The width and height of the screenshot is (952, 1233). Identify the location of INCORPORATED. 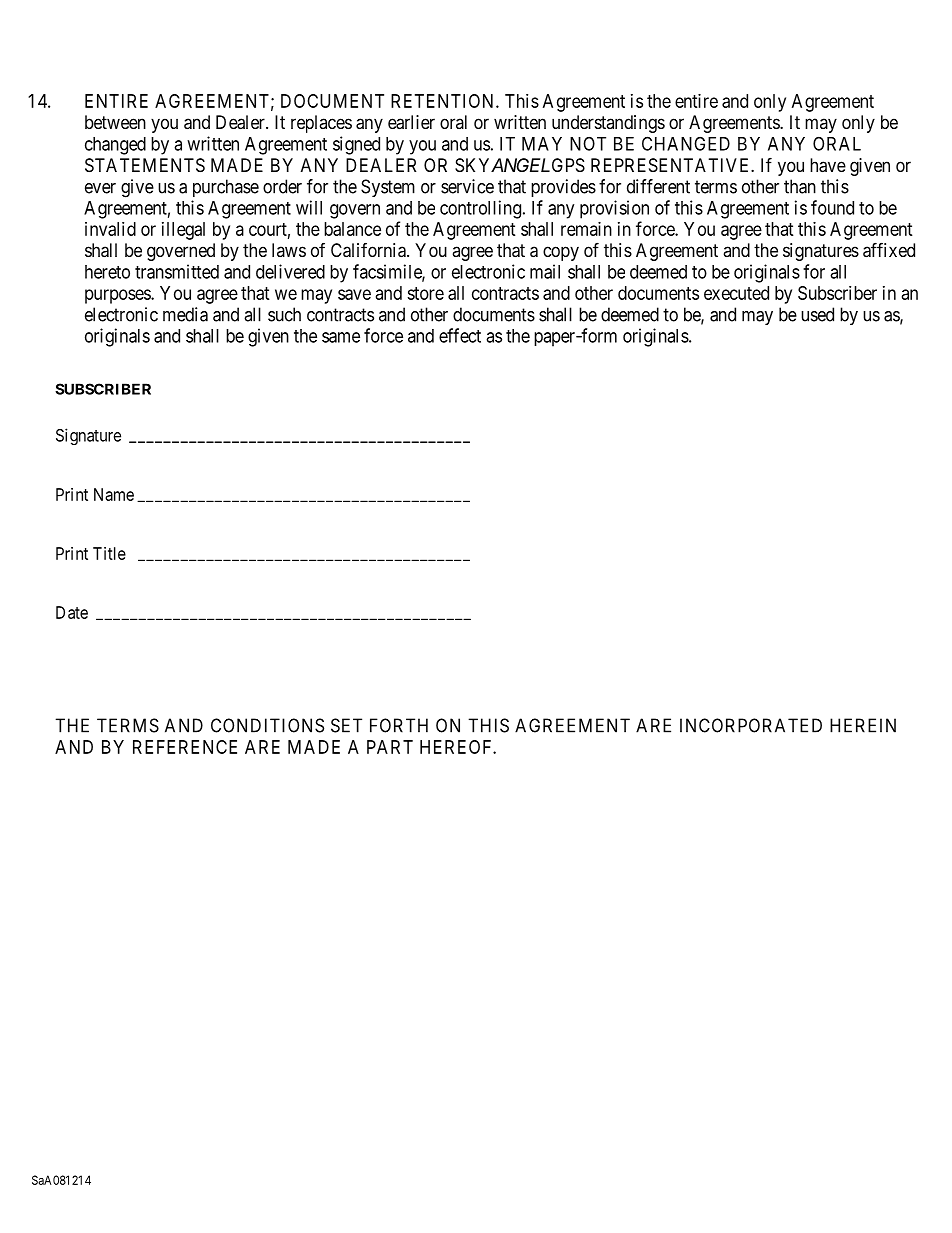
(751, 725).
